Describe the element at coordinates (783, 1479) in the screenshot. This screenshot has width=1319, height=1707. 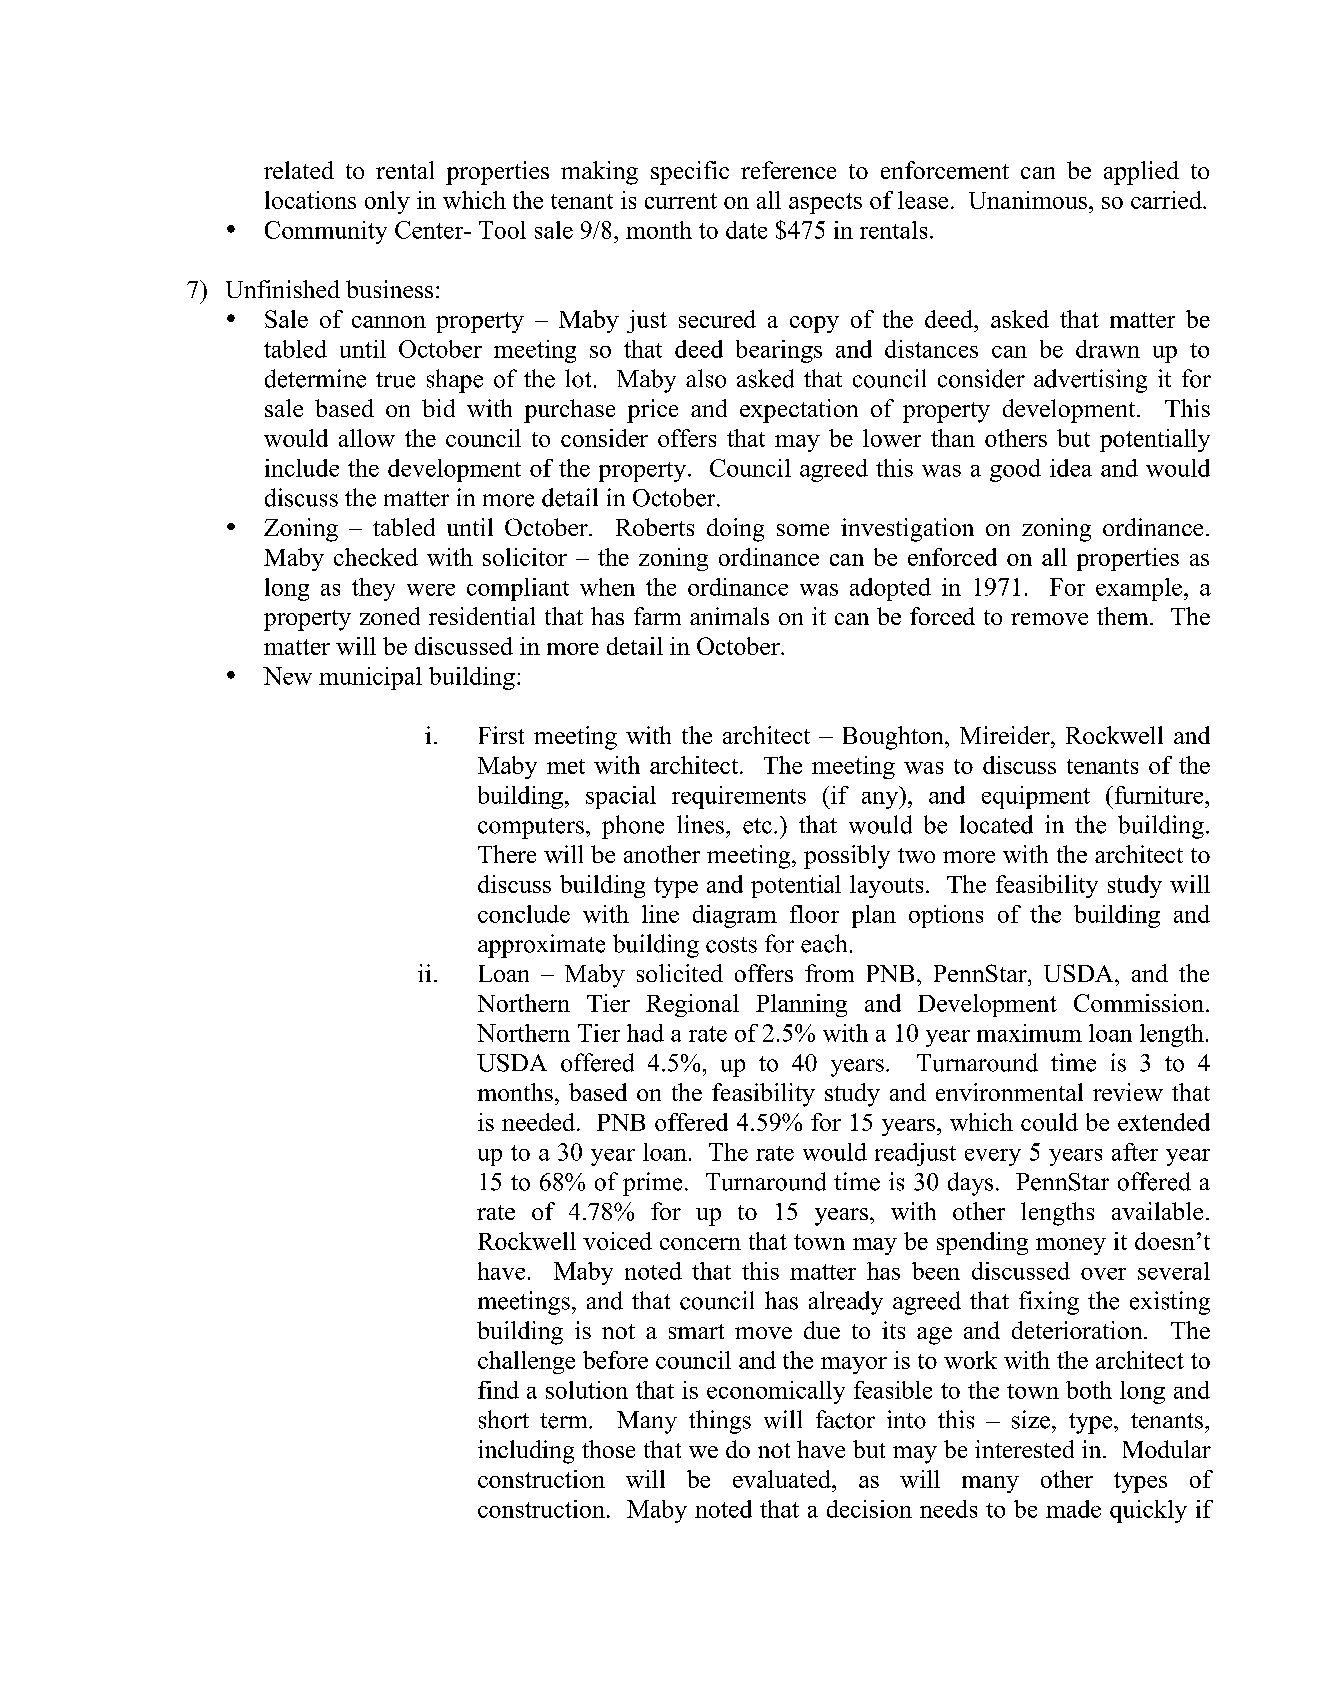
I see `evaluated` at that location.
